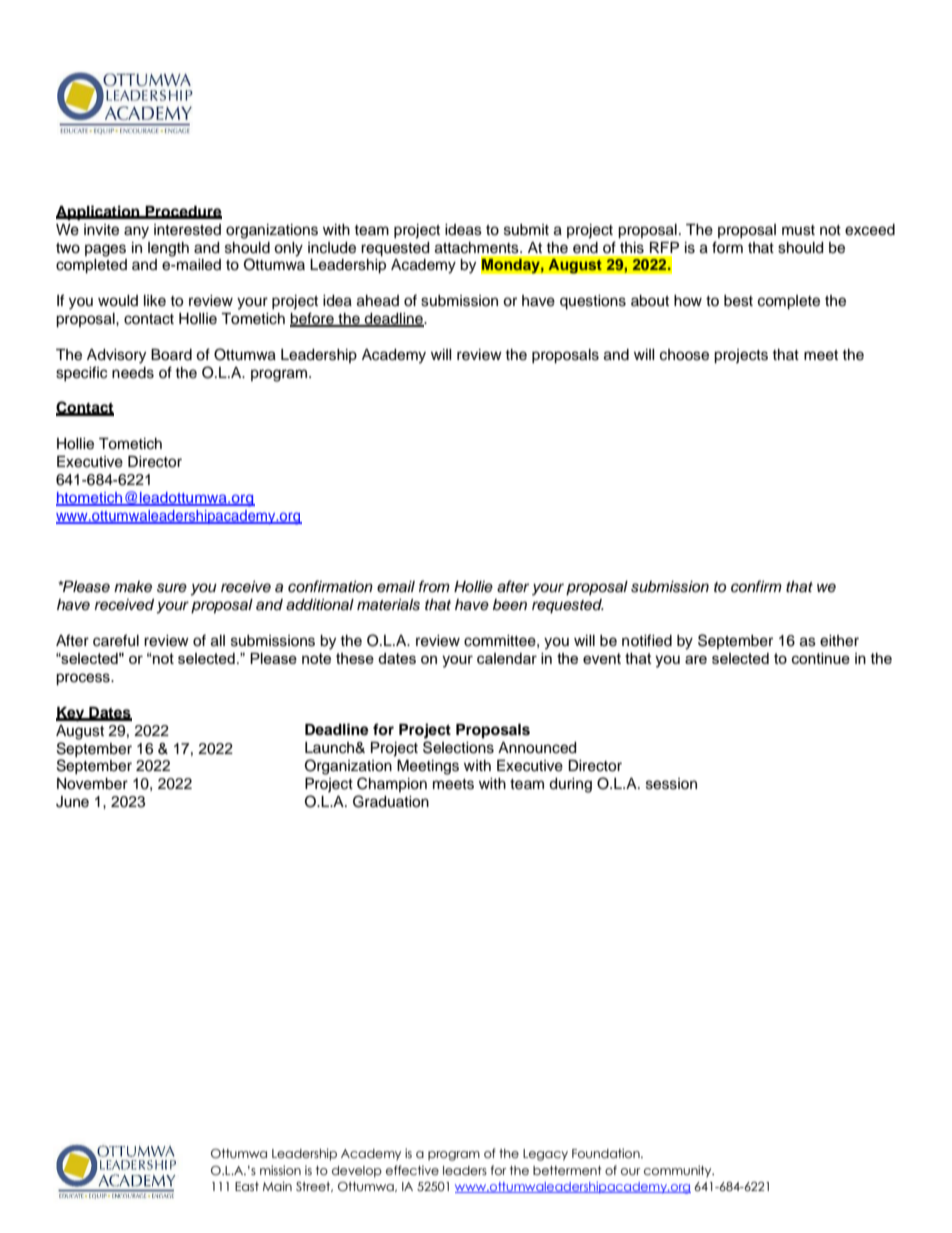 Image resolution: width=952 pixels, height=1233 pixels. I want to click on sure, so click(172, 588).
